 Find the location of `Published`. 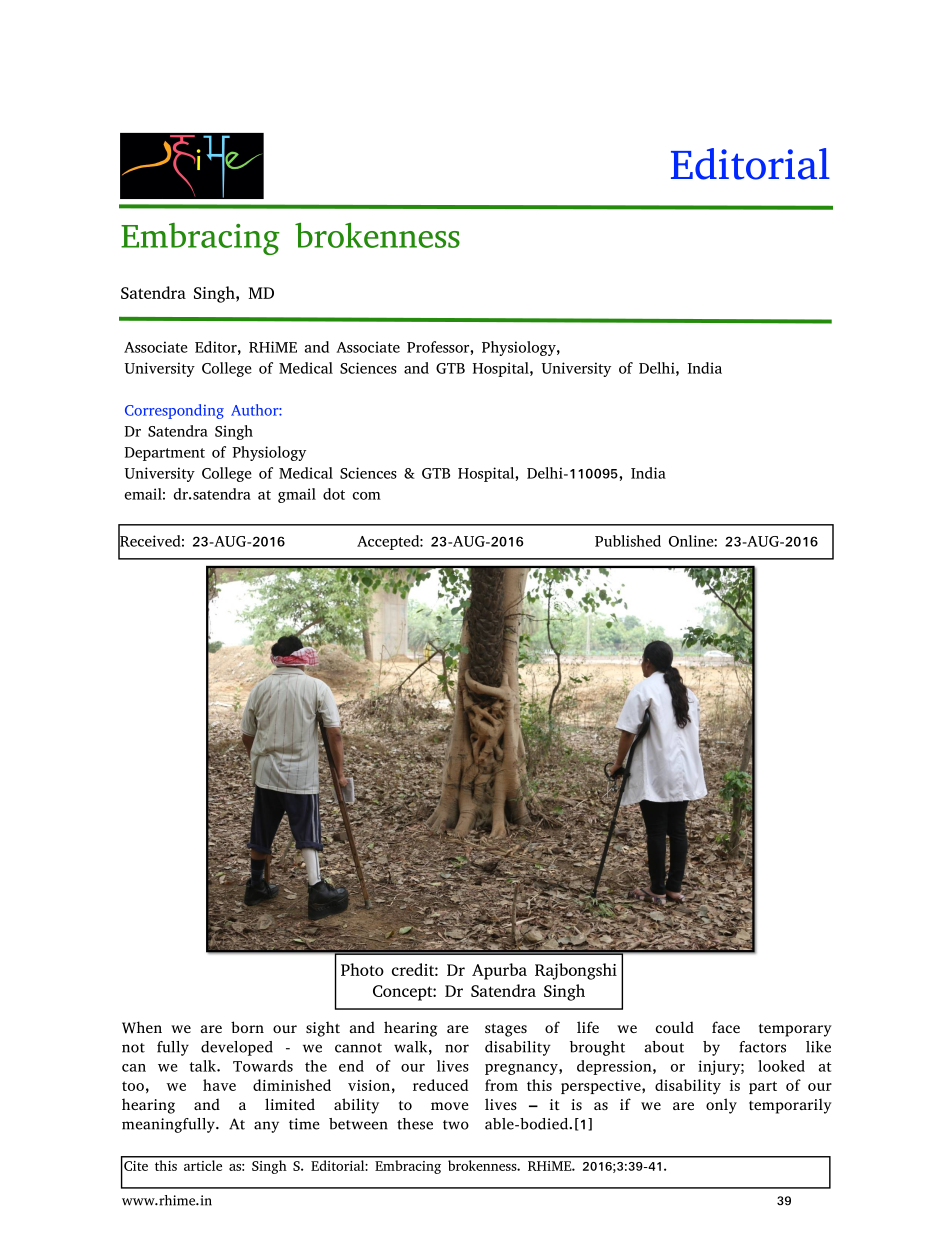

Published is located at coordinates (628, 541).
